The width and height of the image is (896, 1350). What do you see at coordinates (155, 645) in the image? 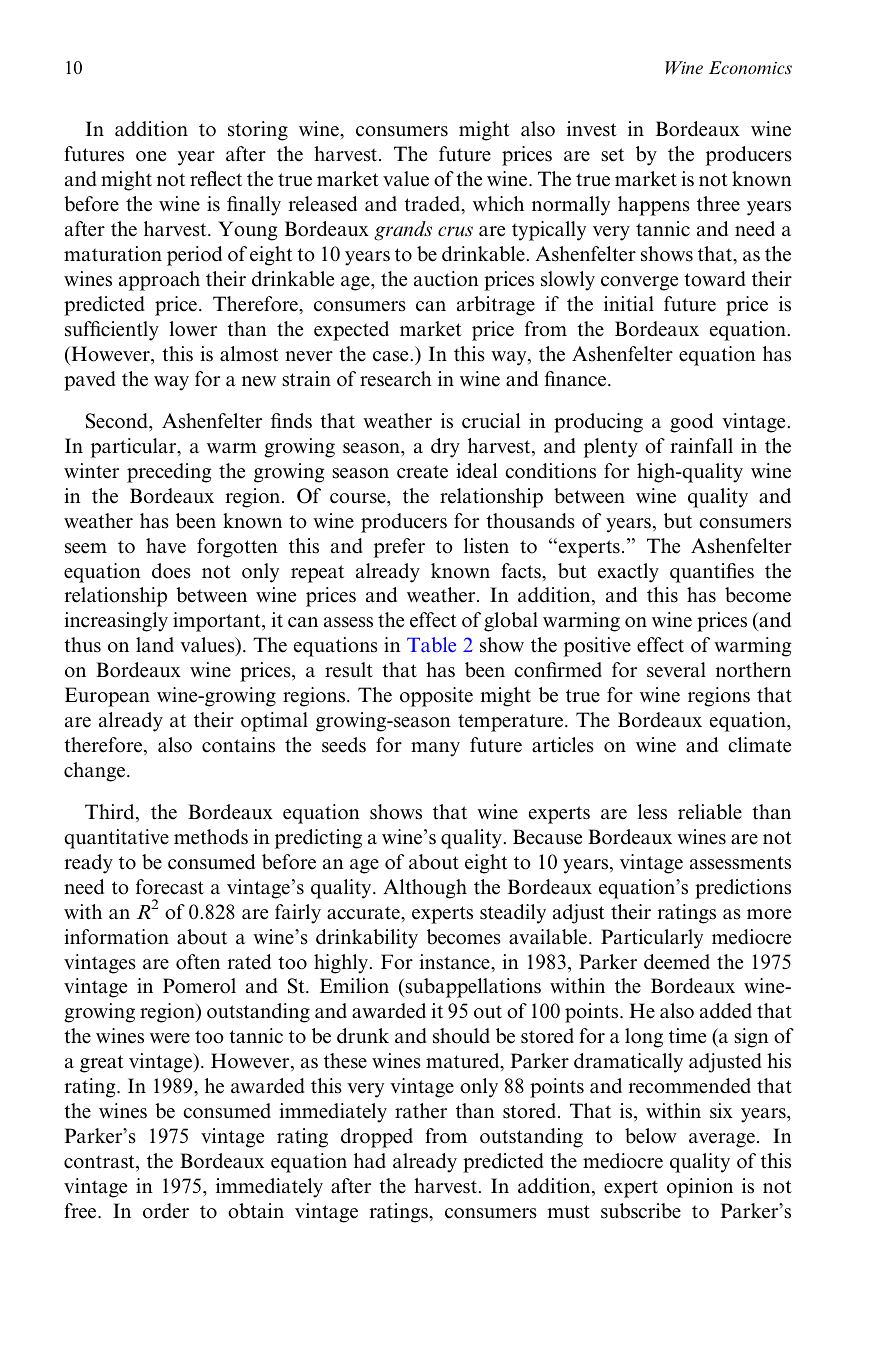
I see `land` at bounding box center [155, 645].
